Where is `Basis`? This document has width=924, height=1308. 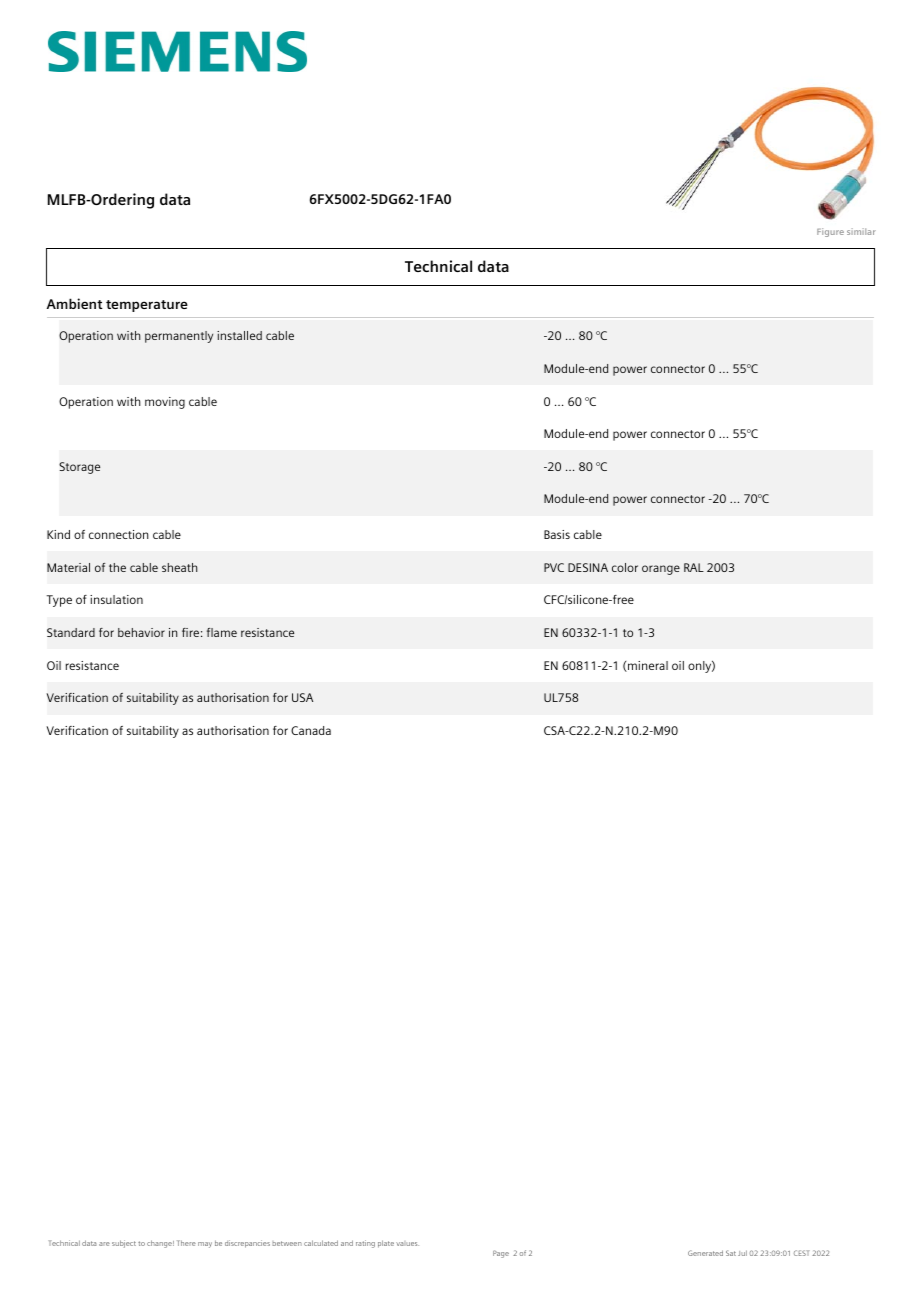 Basis is located at coordinates (557, 534).
